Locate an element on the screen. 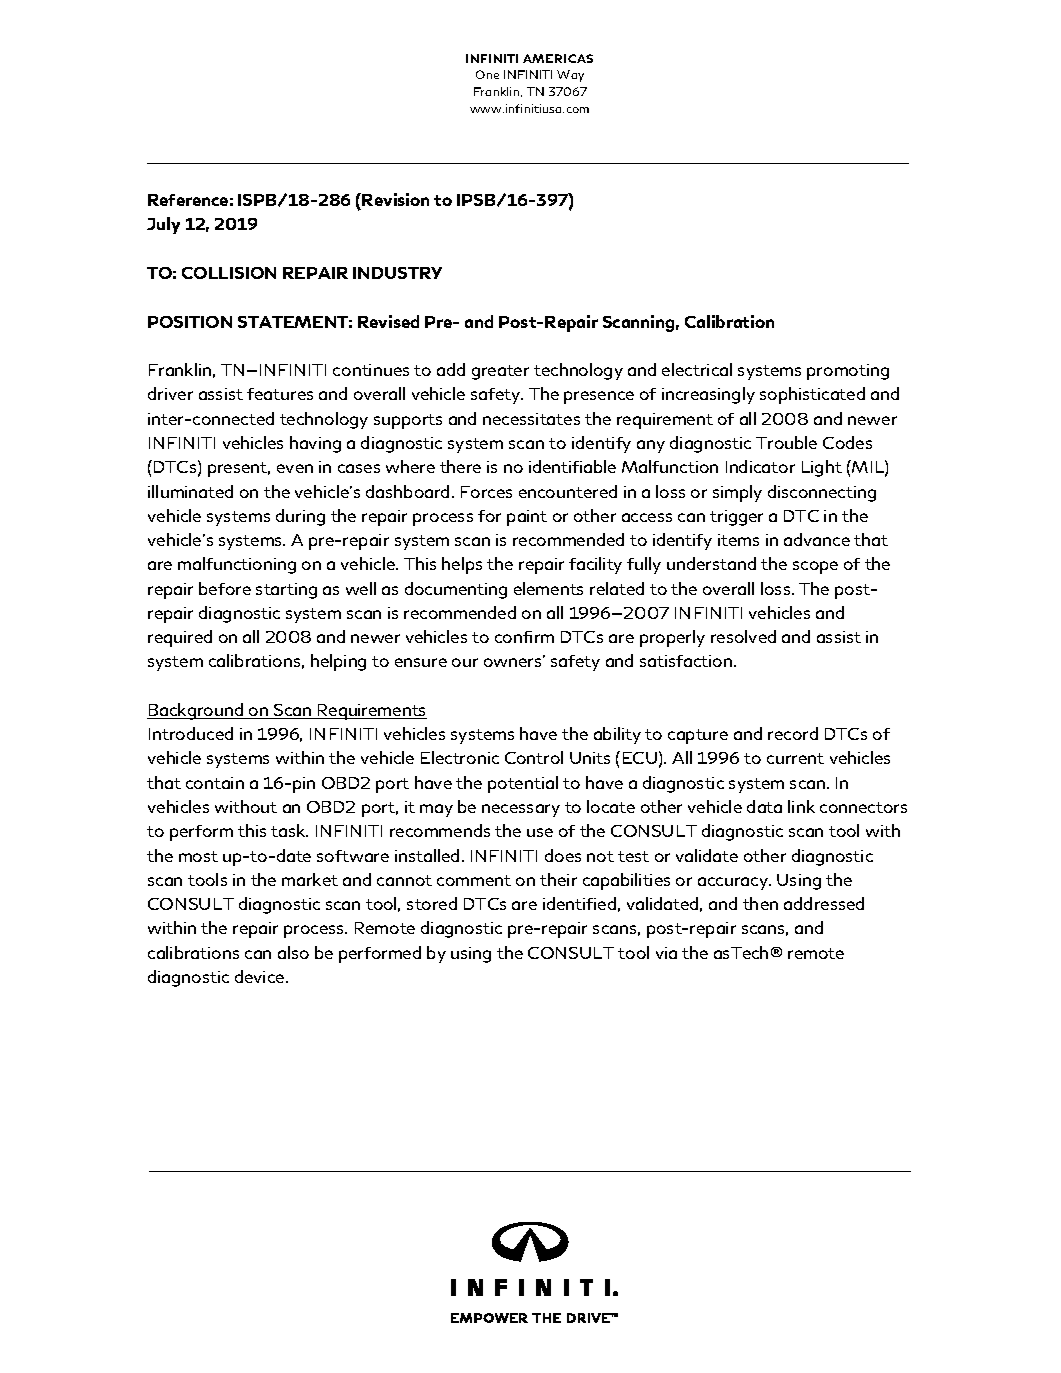 The width and height of the screenshot is (1061, 1373). during is located at coordinates (300, 517).
